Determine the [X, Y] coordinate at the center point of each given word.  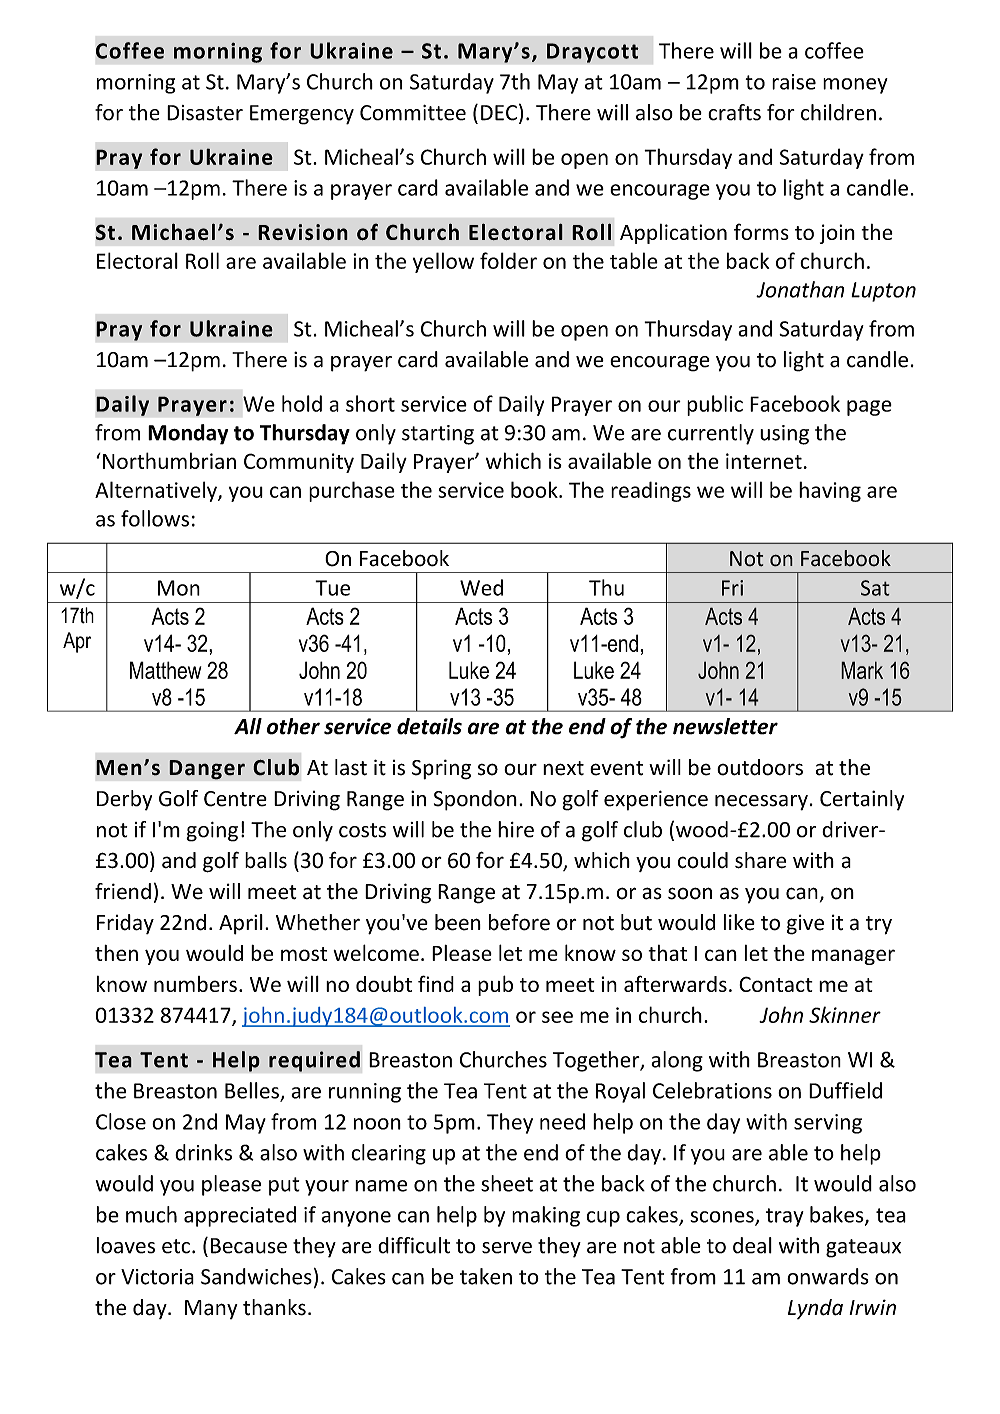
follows [155, 518]
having [830, 491]
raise [794, 82]
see [557, 1017]
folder [508, 260]
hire [516, 829]
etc [176, 1246]
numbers [195, 984]
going [212, 832]
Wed [481, 587]
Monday [188, 434]
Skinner [845, 1014]
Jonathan [800, 289]
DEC [499, 113]
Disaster [205, 113]
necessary [761, 803]
